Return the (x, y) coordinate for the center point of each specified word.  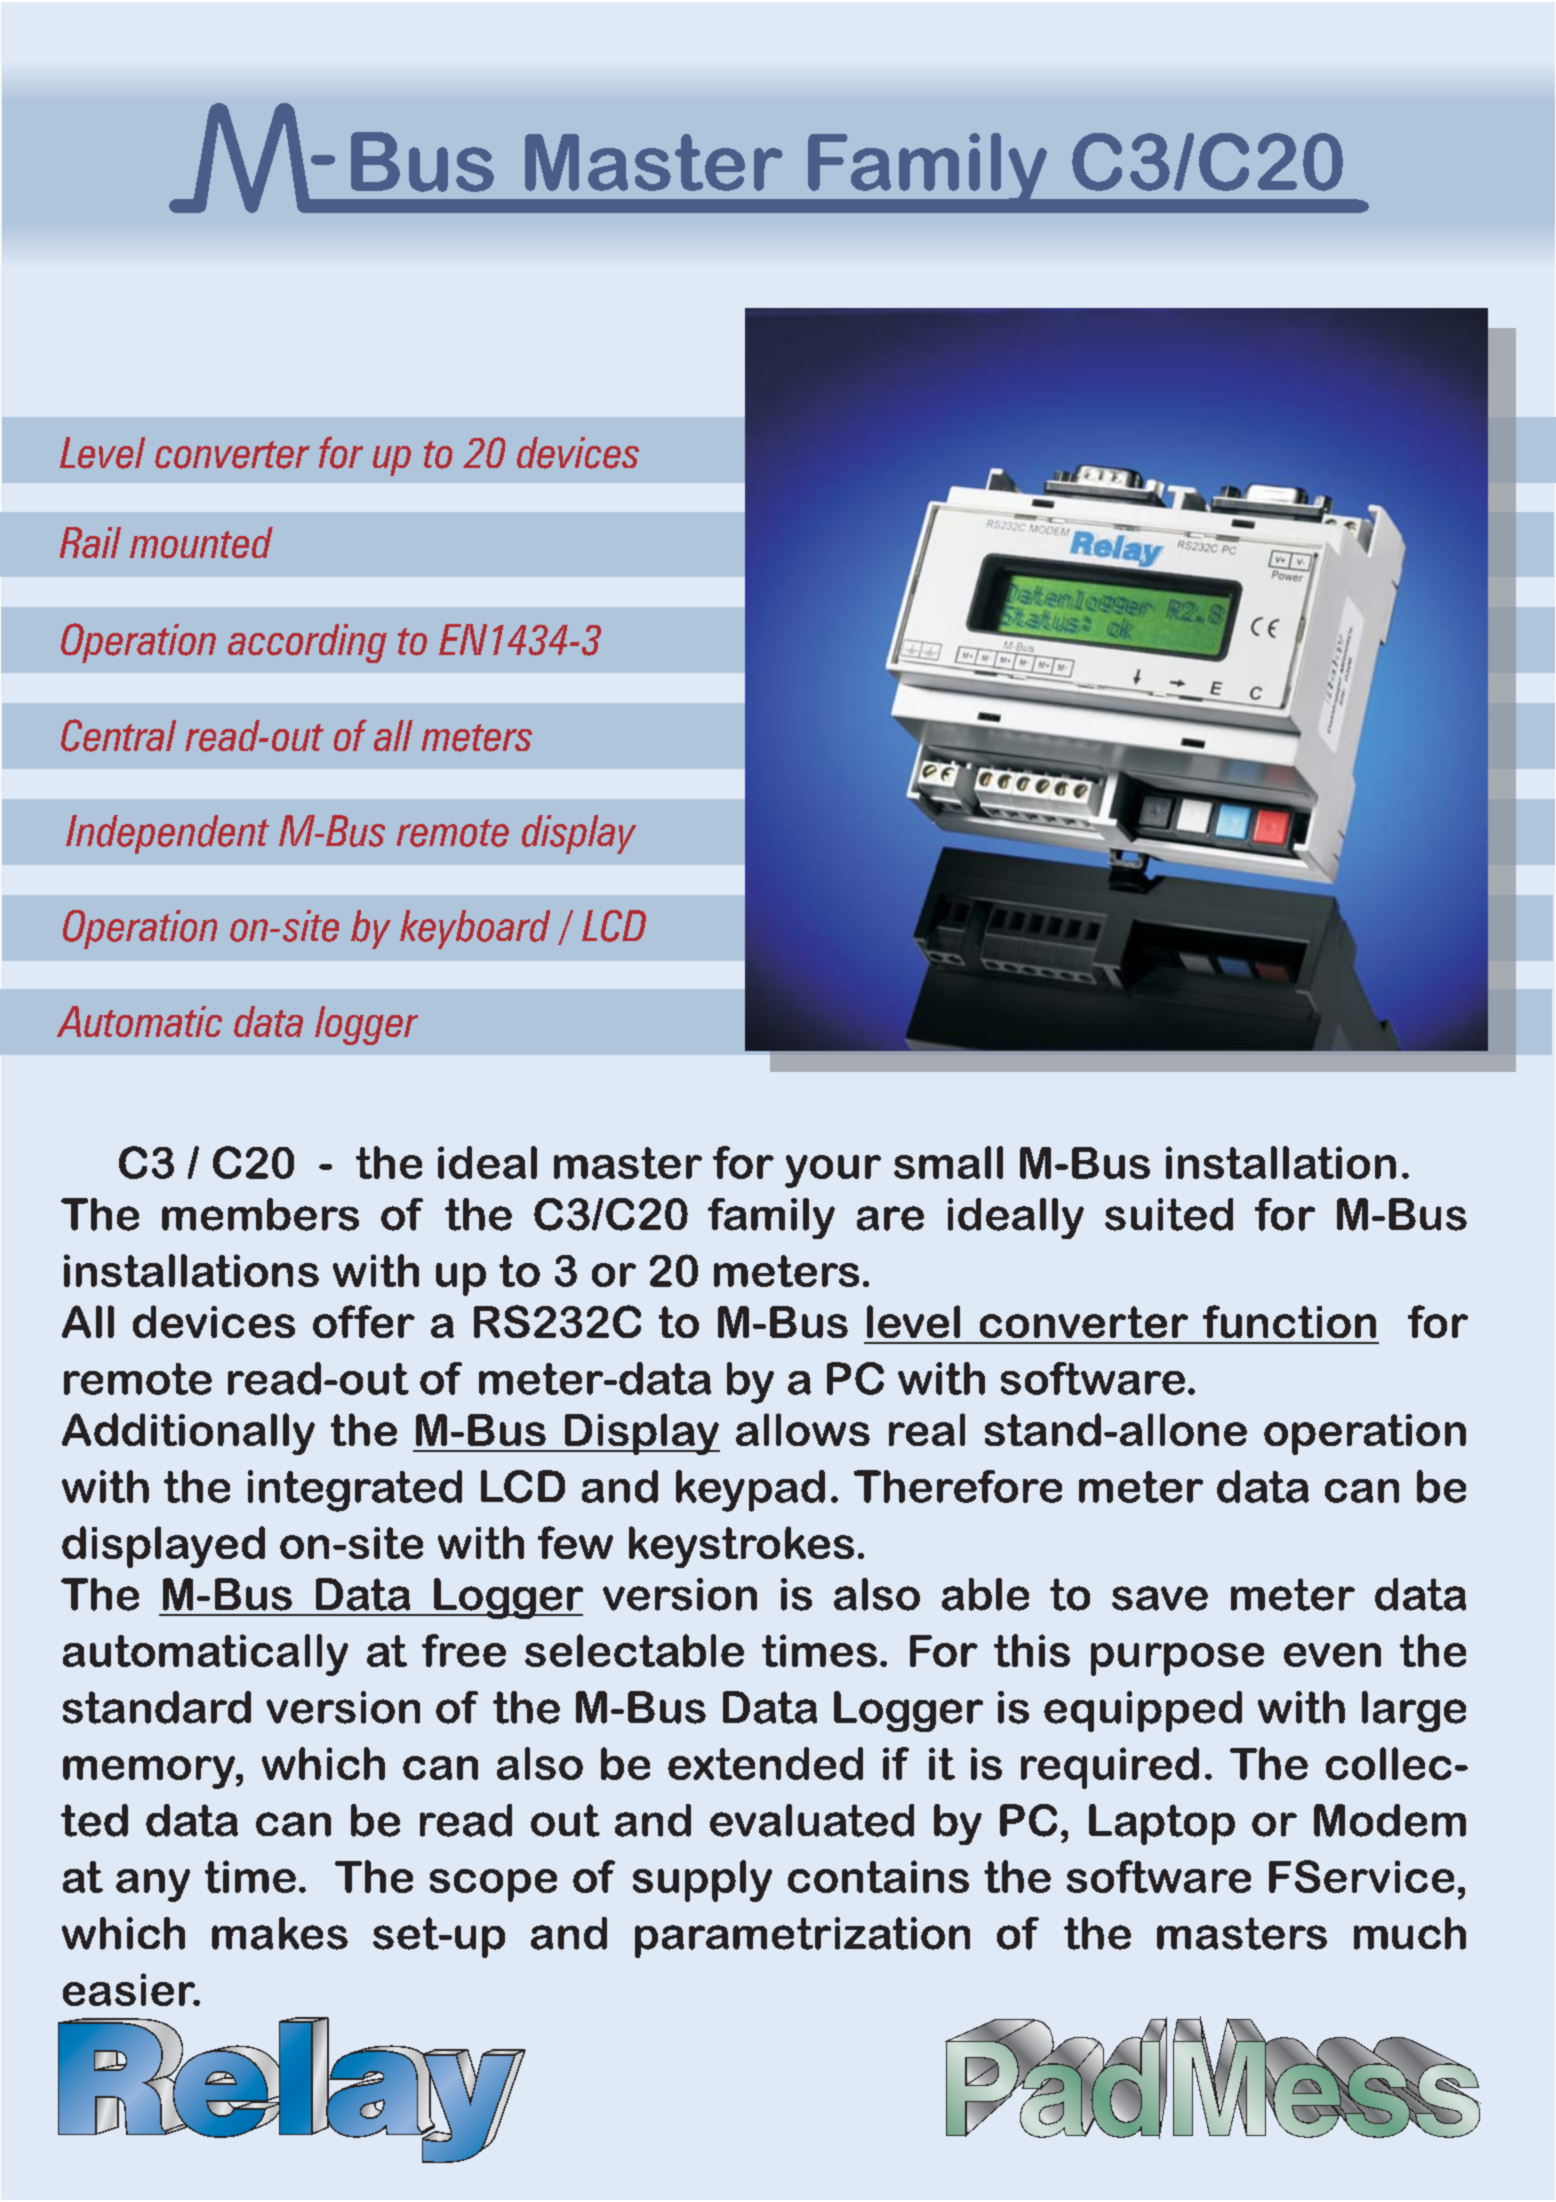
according (307, 643)
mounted (201, 543)
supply (702, 1881)
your (833, 1171)
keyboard (475, 929)
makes (280, 1933)
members (260, 1214)
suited (1169, 1214)
